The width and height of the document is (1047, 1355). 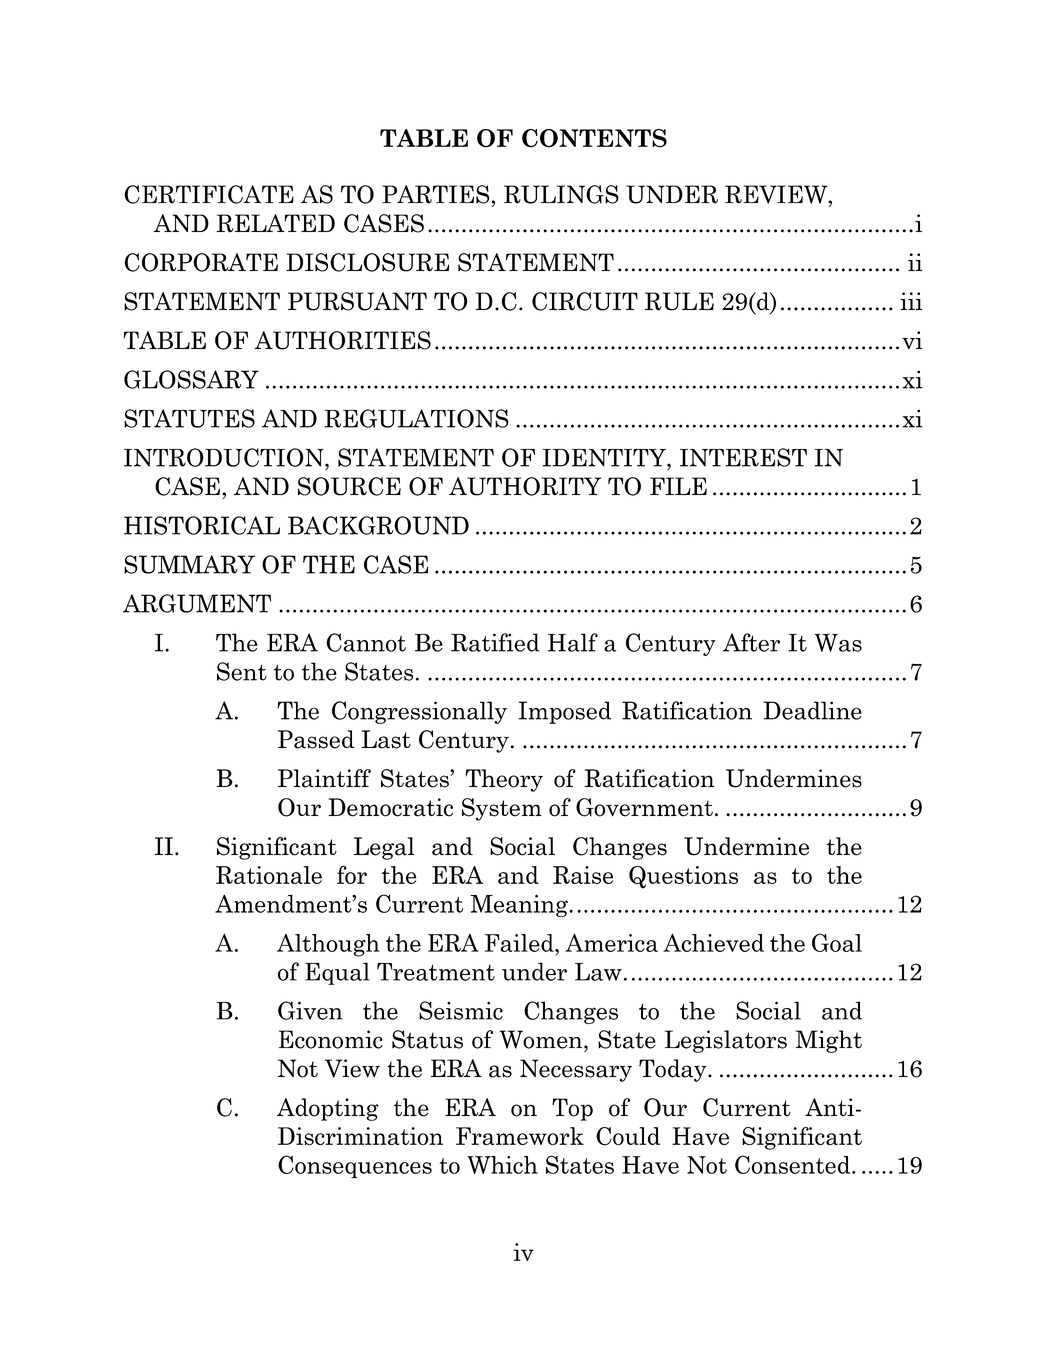 What do you see at coordinates (209, 194) in the document?
I see `CERTIFICATE` at bounding box center [209, 194].
